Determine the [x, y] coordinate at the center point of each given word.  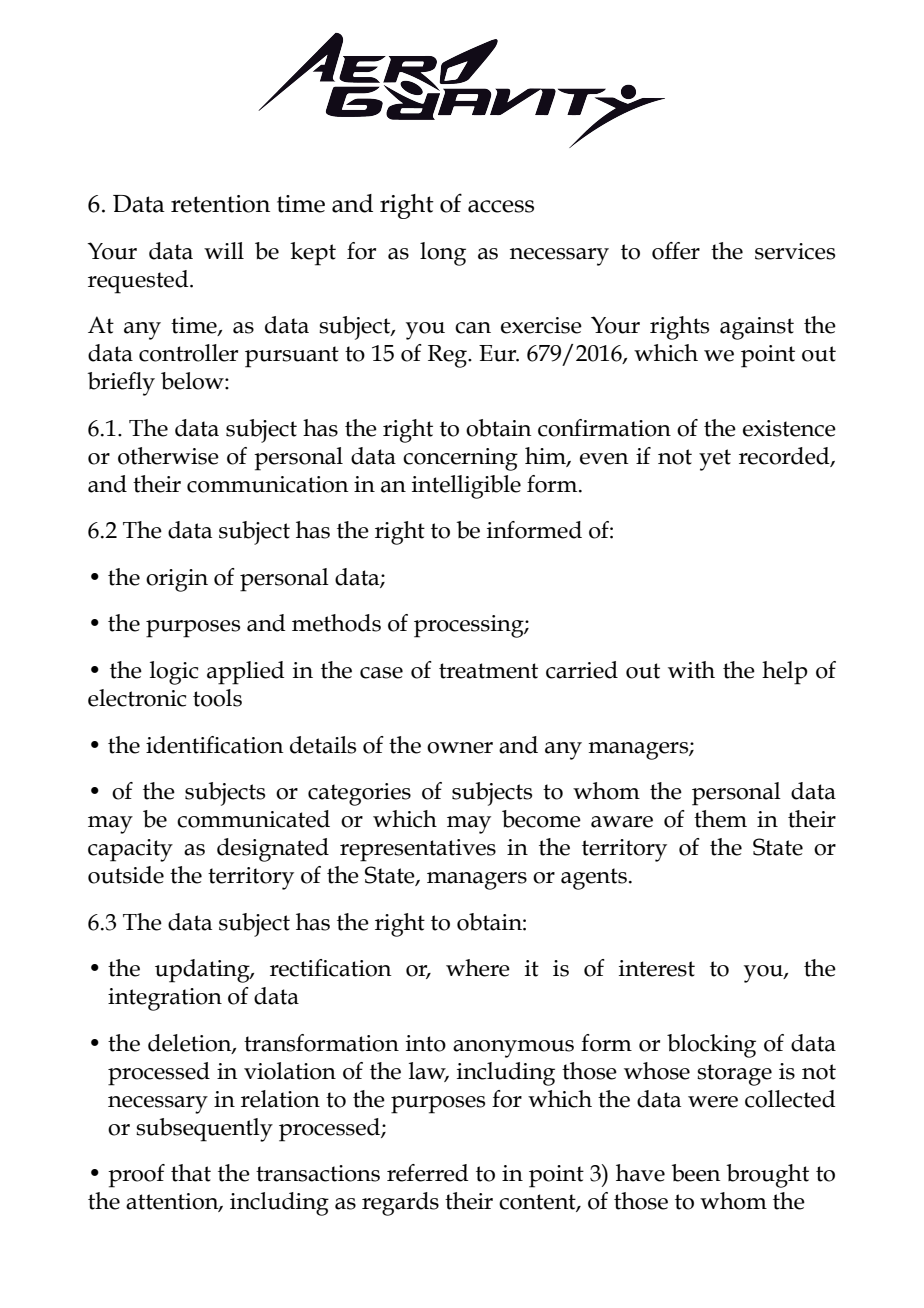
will [224, 250]
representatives [418, 850]
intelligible [466, 487]
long [443, 254]
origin [177, 580]
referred [428, 1173]
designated [273, 850]
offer [676, 251]
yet [715, 460]
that [191, 1173]
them [720, 819]
